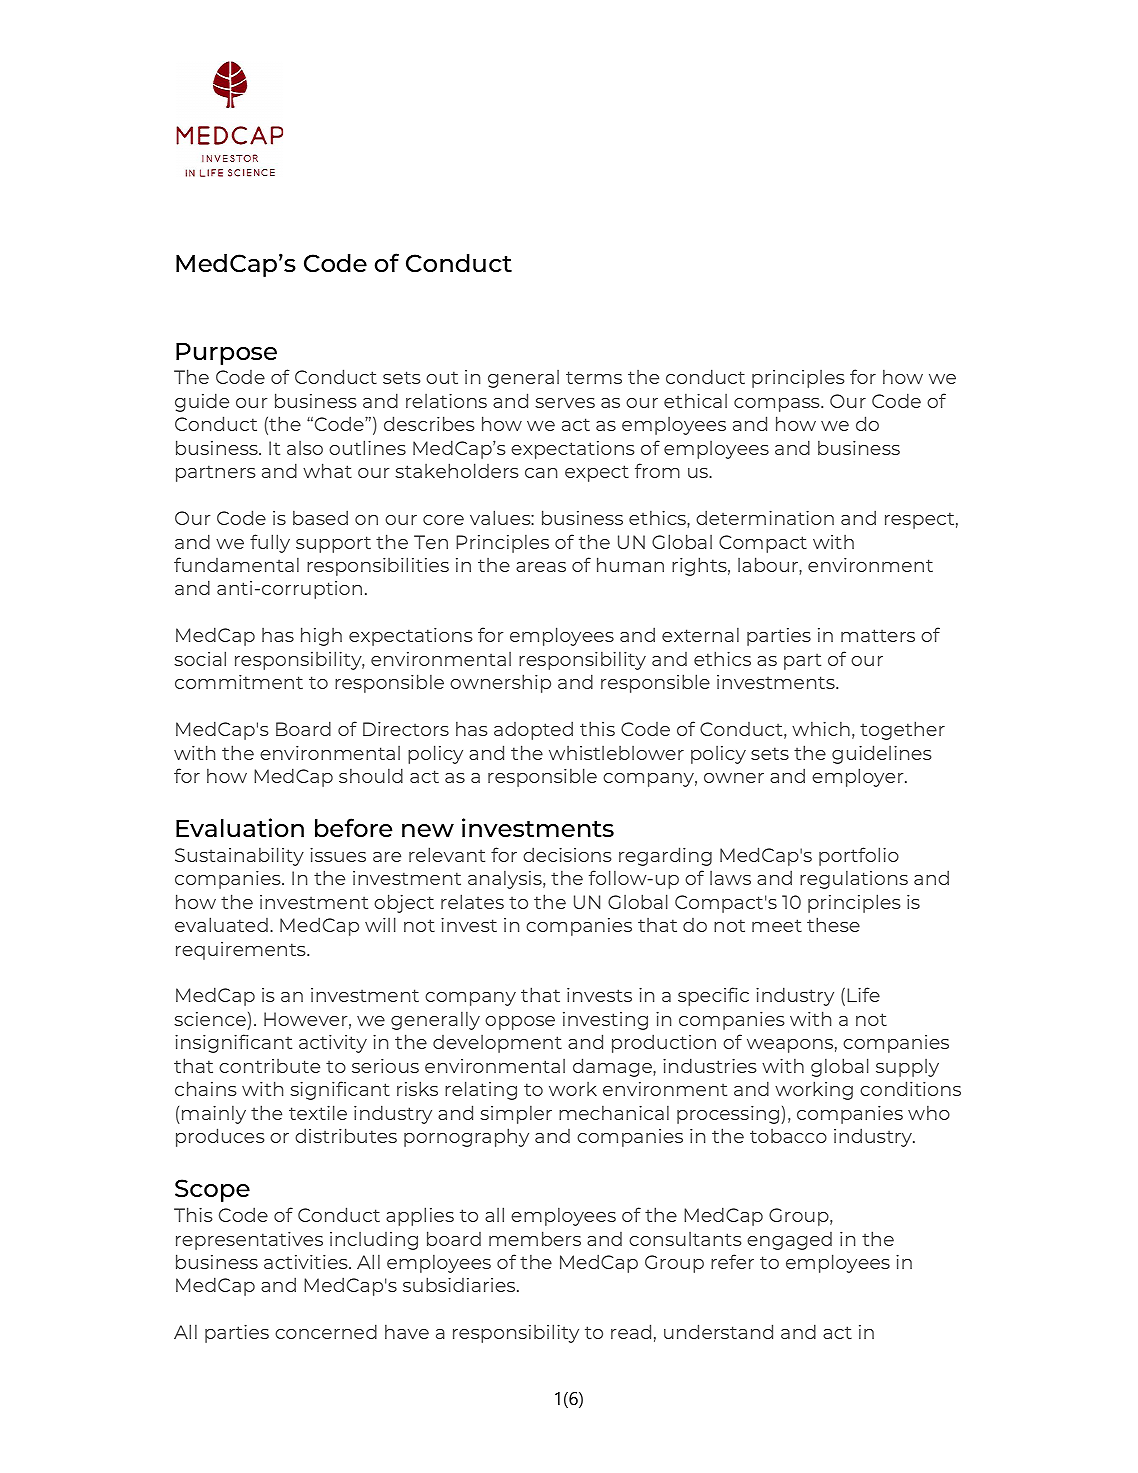 The height and width of the screenshot is (1473, 1138). What do you see at coordinates (859, 856) in the screenshot?
I see `portfolio` at bounding box center [859, 856].
